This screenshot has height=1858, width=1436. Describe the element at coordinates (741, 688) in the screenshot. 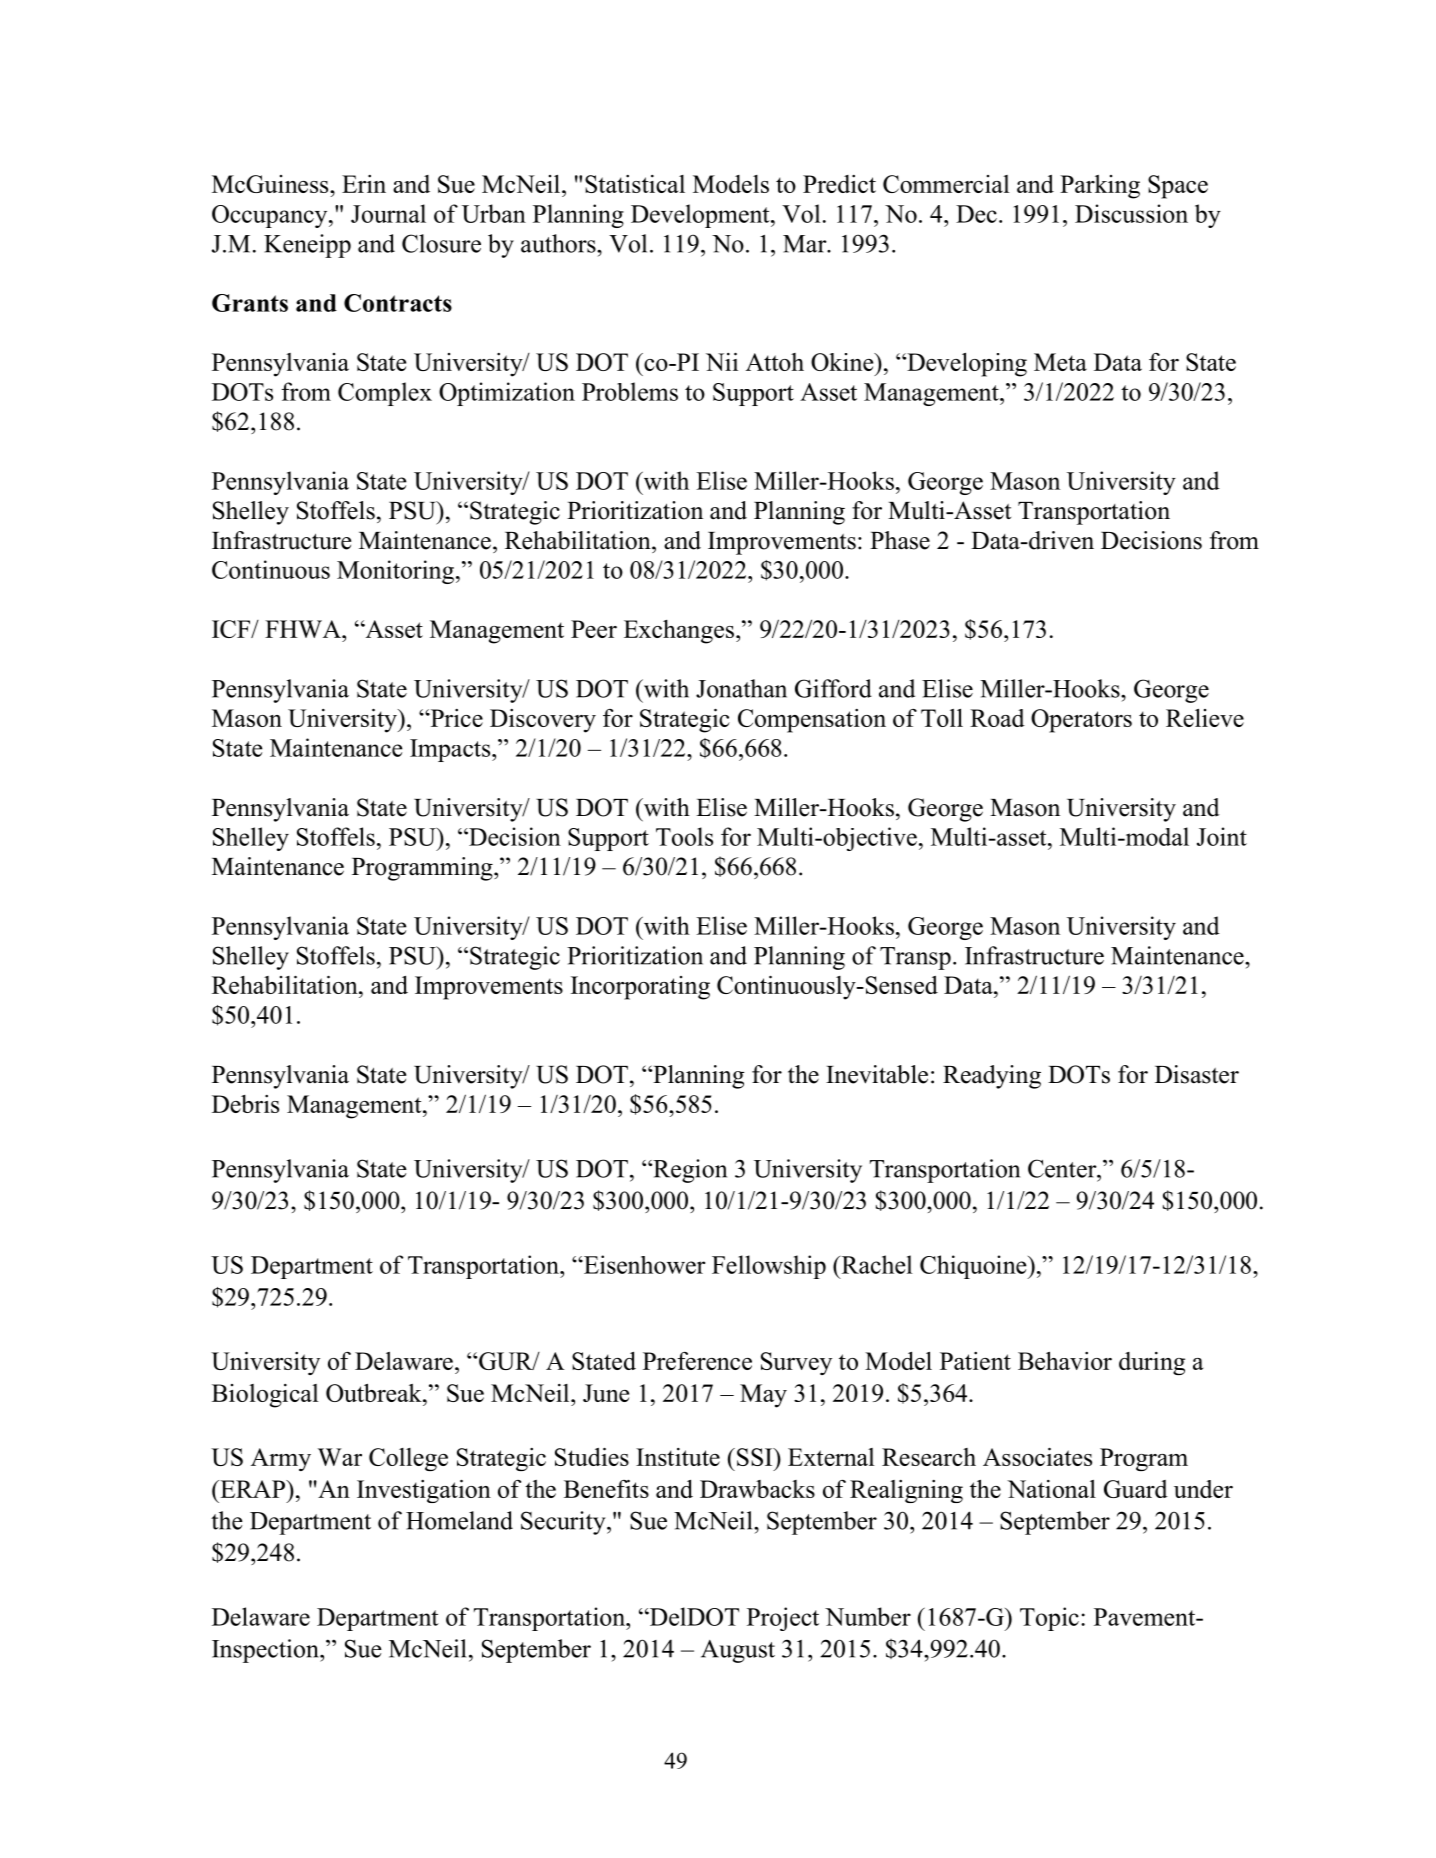

I see `Jonathan` at that location.
